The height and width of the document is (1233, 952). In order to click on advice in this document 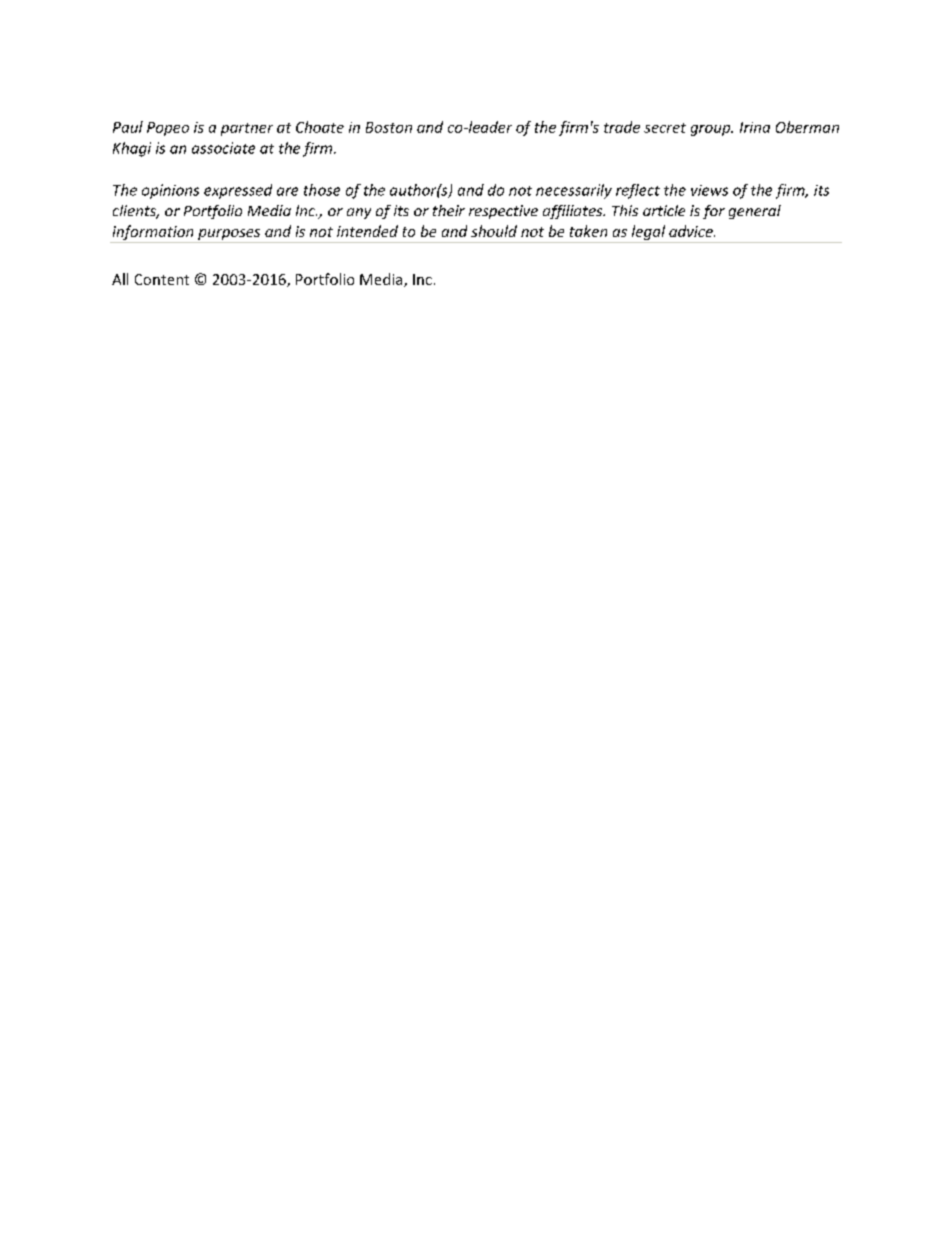, I will do `click(692, 231)`.
